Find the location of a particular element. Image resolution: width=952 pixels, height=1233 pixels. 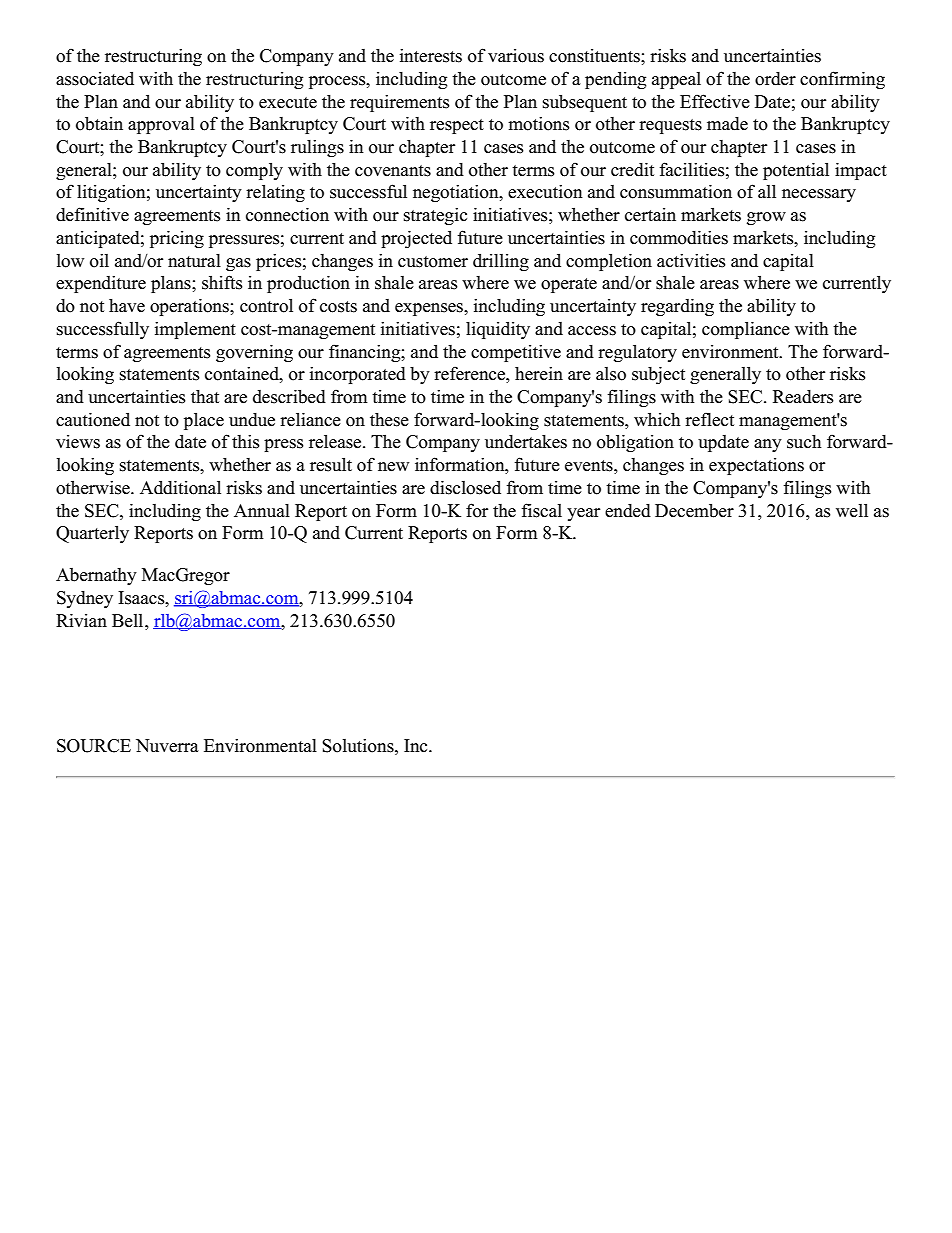

December is located at coordinates (694, 510).
